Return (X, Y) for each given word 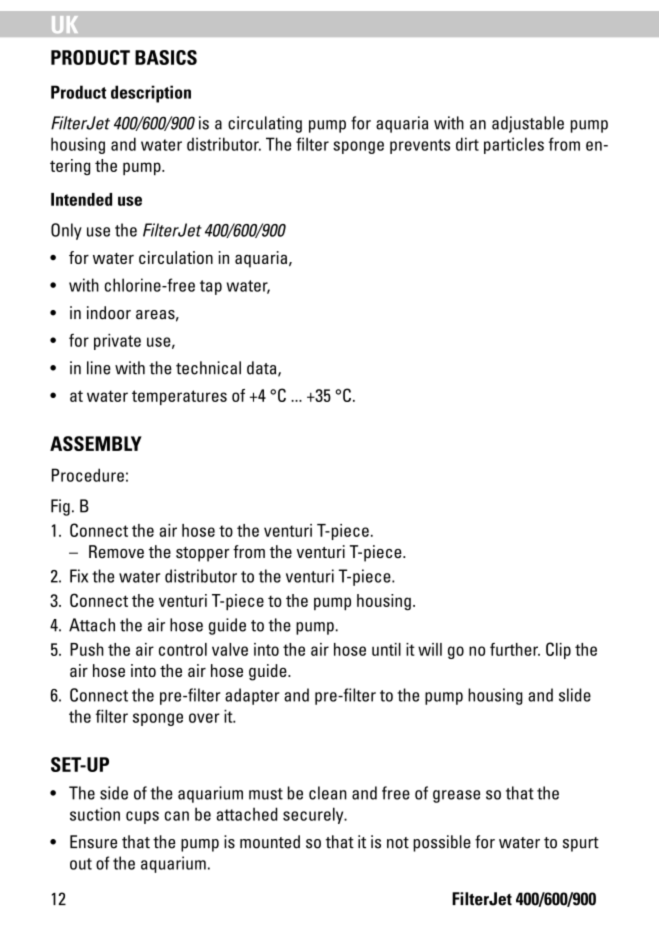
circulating (265, 124)
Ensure (93, 842)
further (515, 649)
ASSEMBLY (96, 443)
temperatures (179, 397)
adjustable (528, 124)
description (151, 94)
